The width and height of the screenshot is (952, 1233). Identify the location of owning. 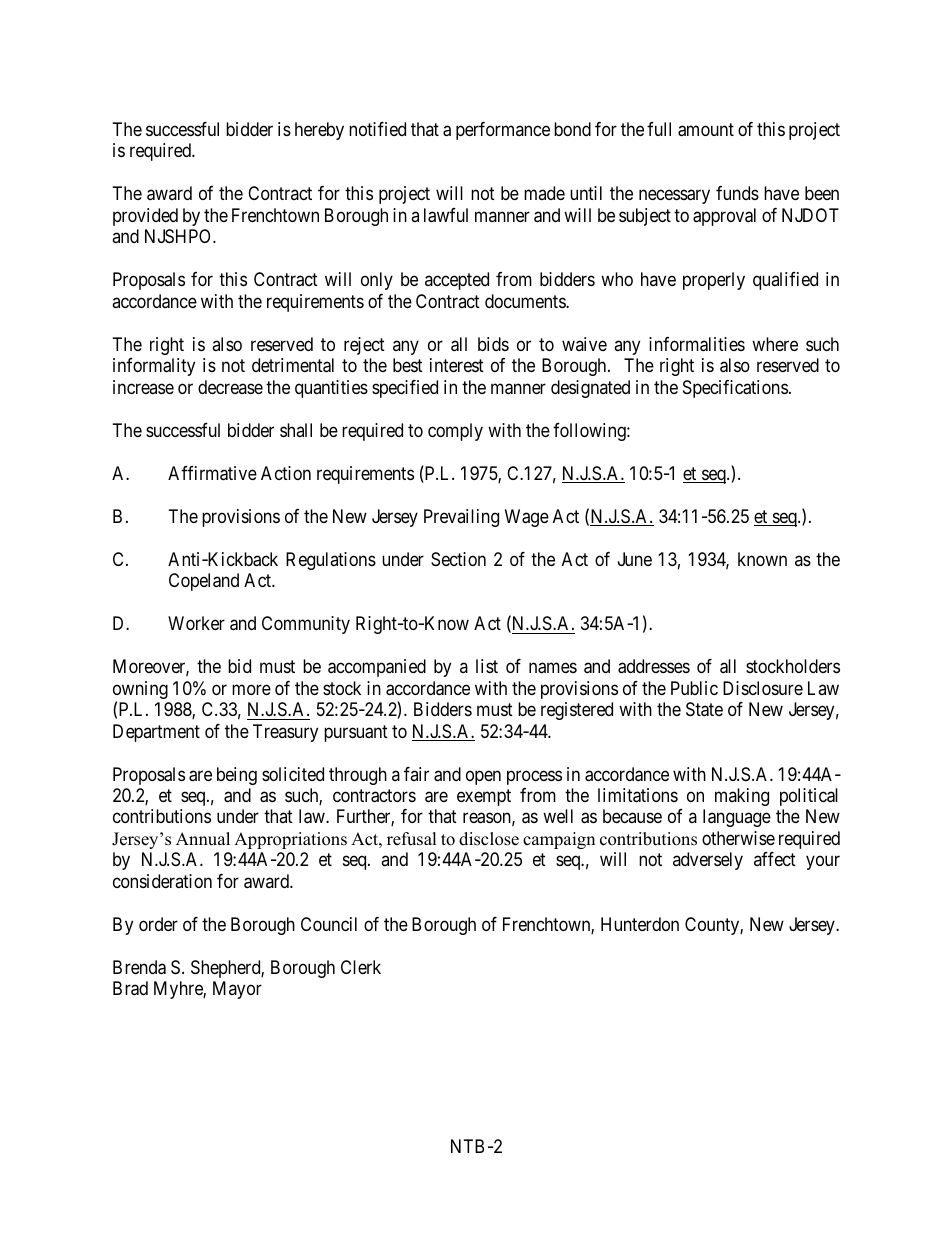
(140, 691).
